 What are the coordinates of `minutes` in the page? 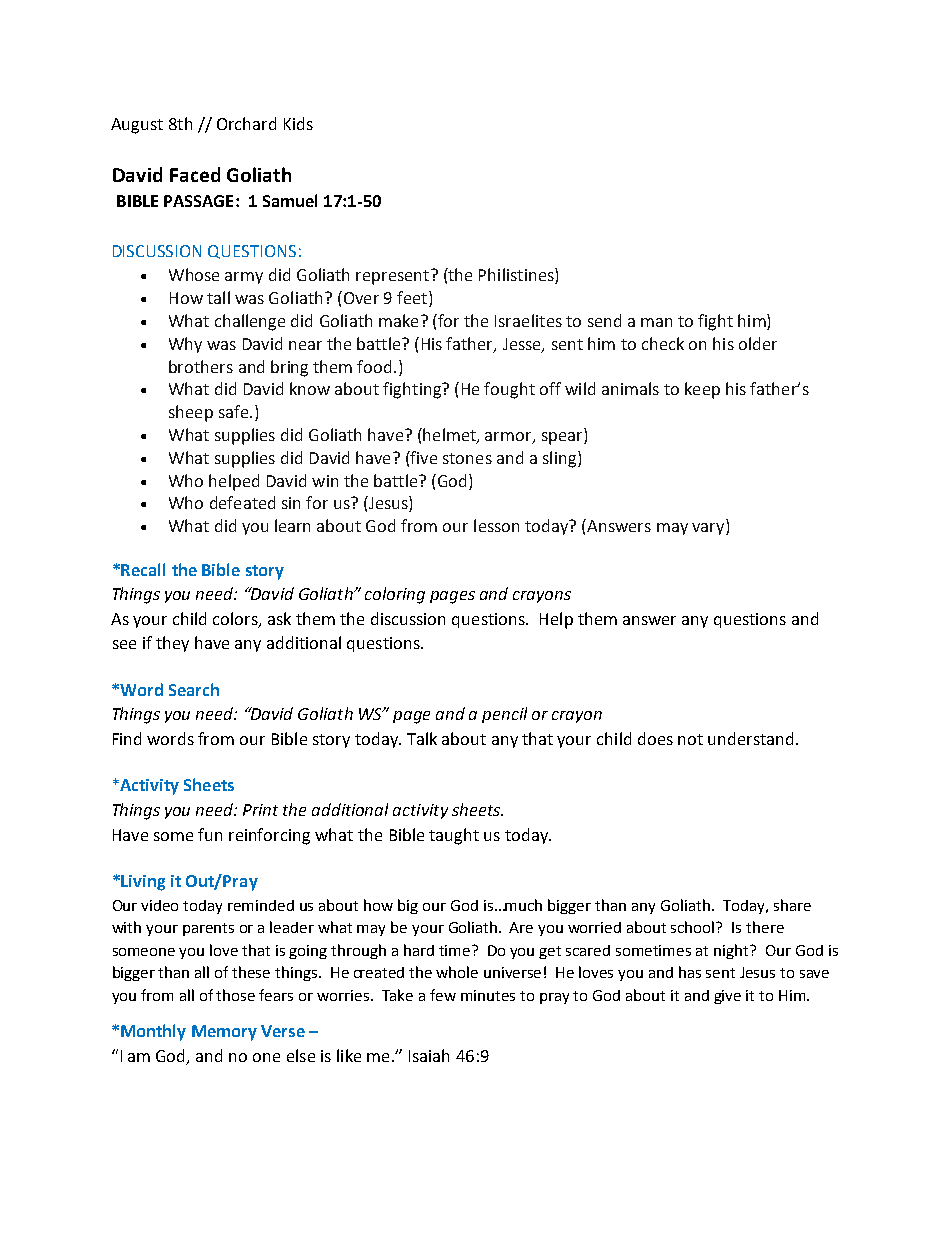 It's located at (488, 995).
